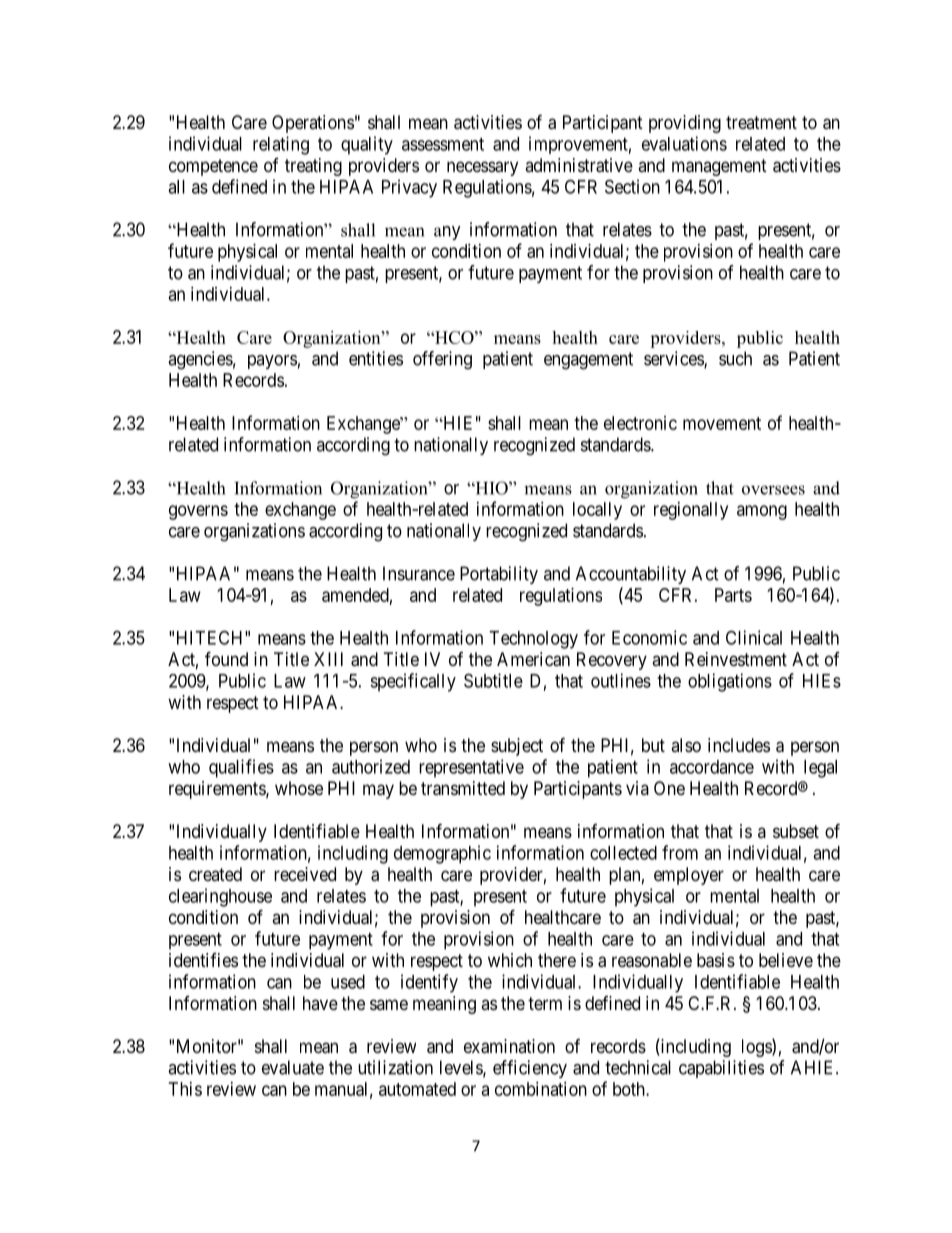  What do you see at coordinates (509, 1046) in the image?
I see `examination` at bounding box center [509, 1046].
